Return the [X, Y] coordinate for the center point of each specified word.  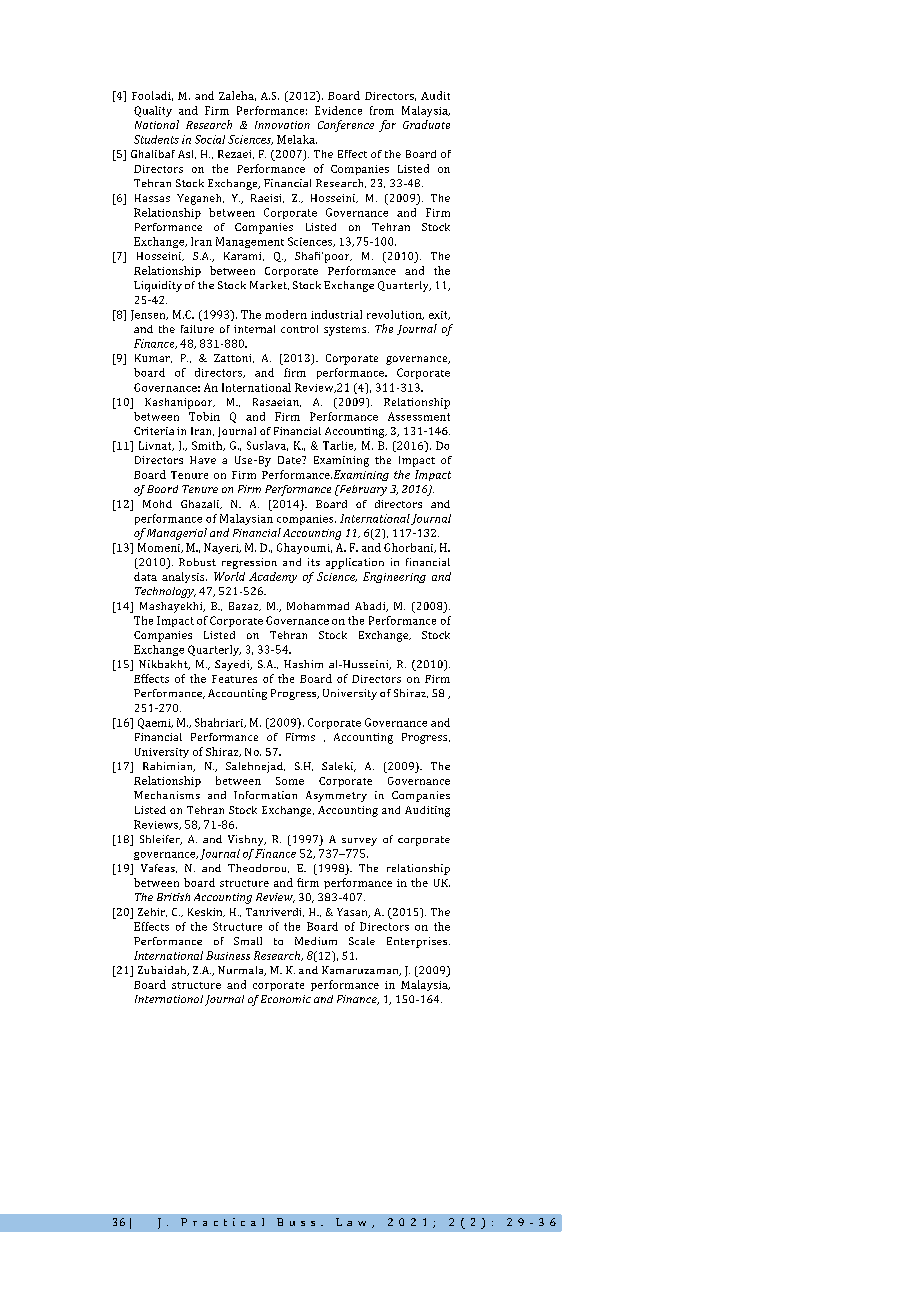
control [299, 329]
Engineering [394, 577]
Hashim [303, 664]
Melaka [297, 139]
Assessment [419, 416]
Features [234, 679]
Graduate [426, 124]
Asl [187, 154]
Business [228, 955]
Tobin [204, 416]
